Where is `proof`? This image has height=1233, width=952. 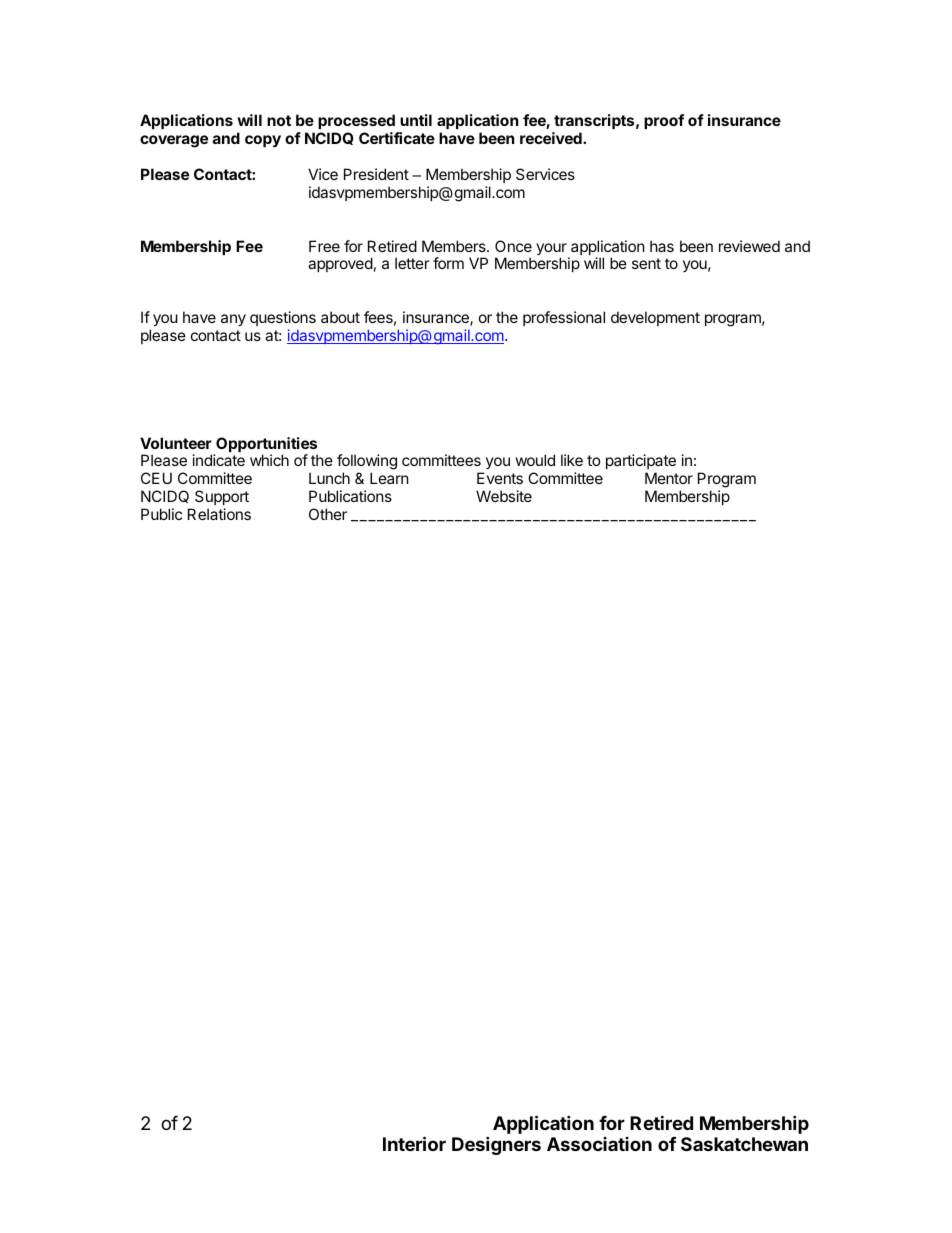 proof is located at coordinates (664, 121).
